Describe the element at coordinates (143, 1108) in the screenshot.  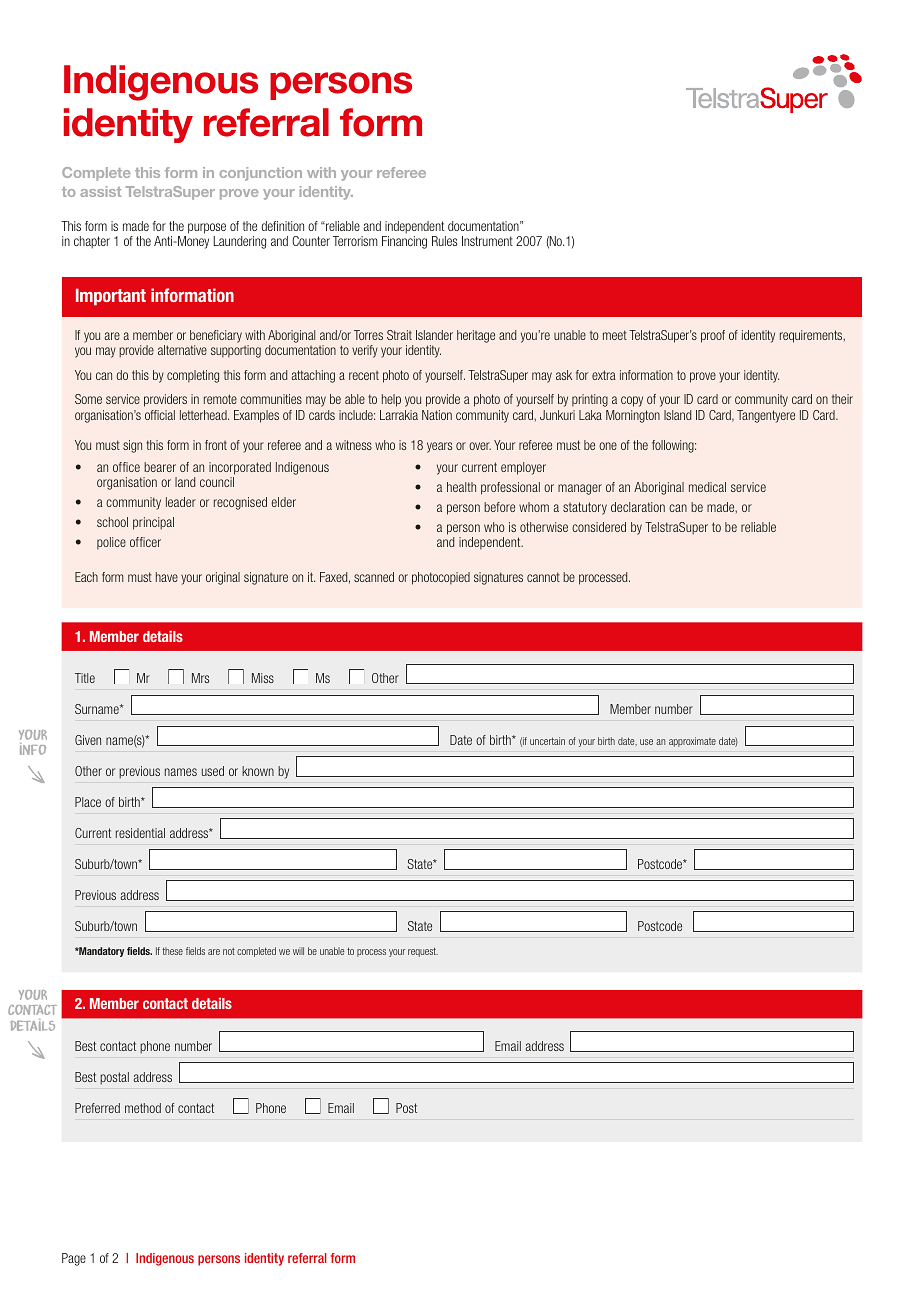
I see `method` at that location.
